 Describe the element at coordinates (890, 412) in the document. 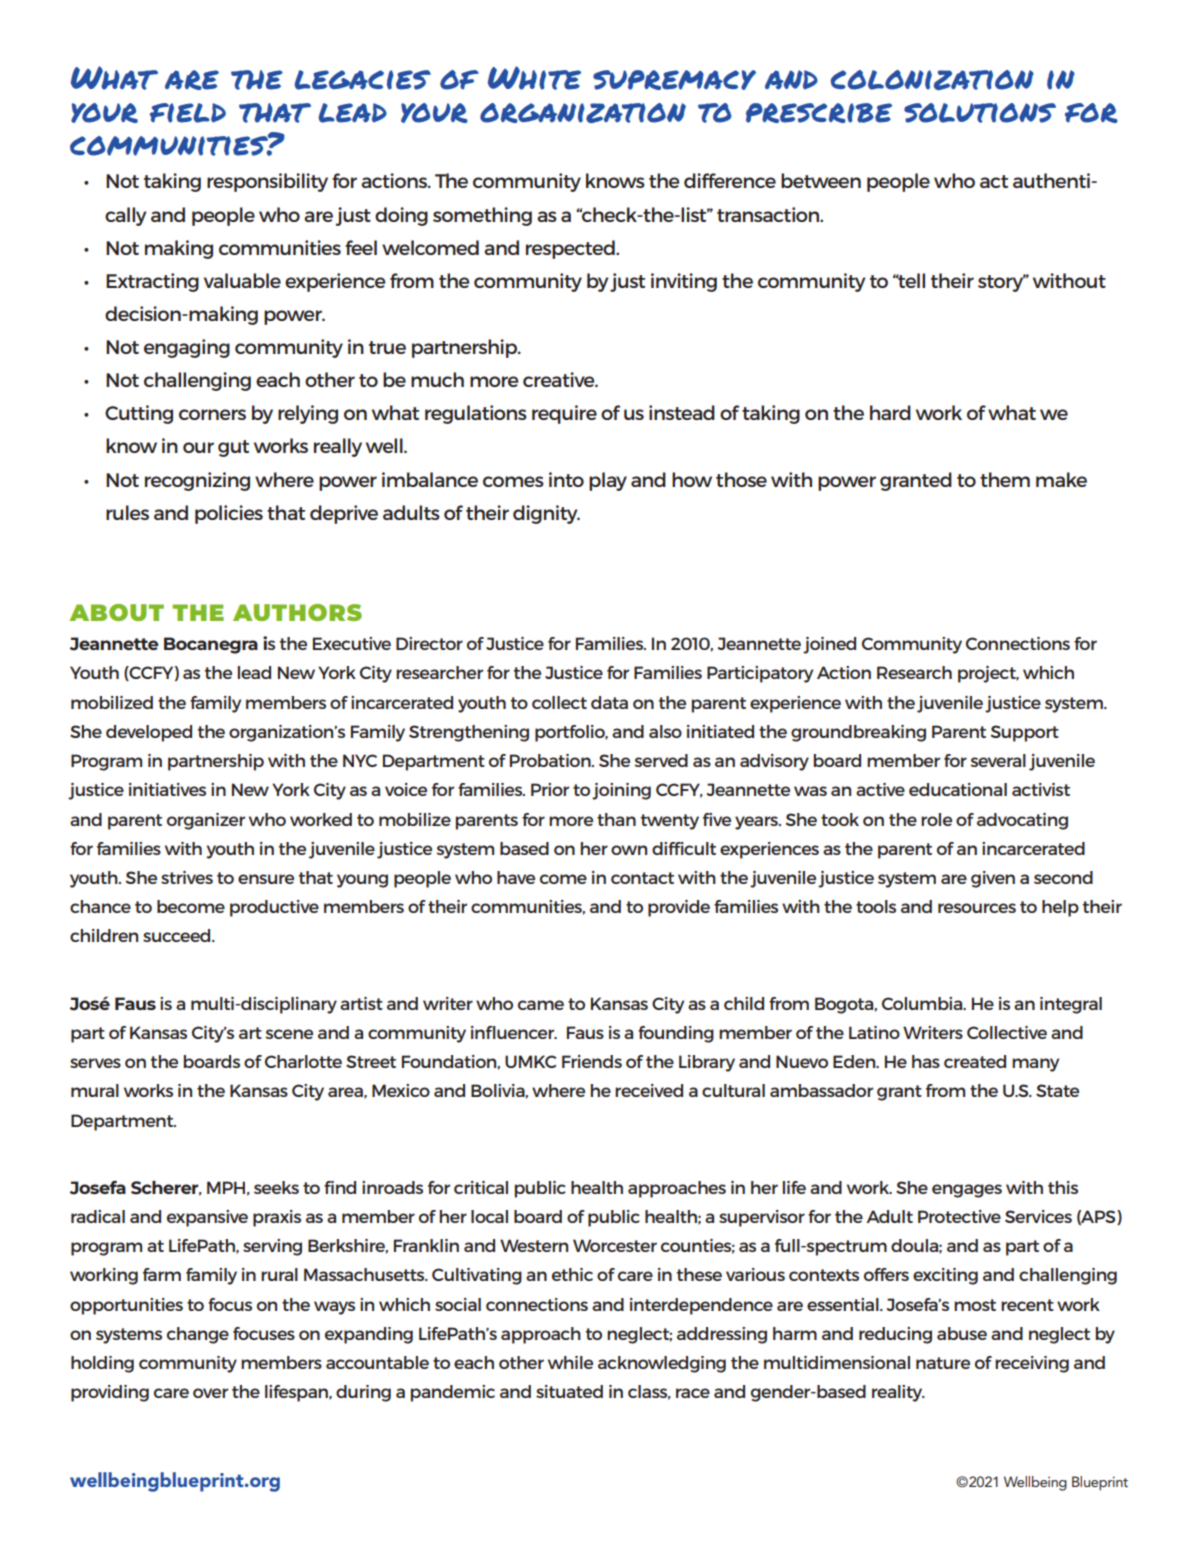

I see `hard` at that location.
